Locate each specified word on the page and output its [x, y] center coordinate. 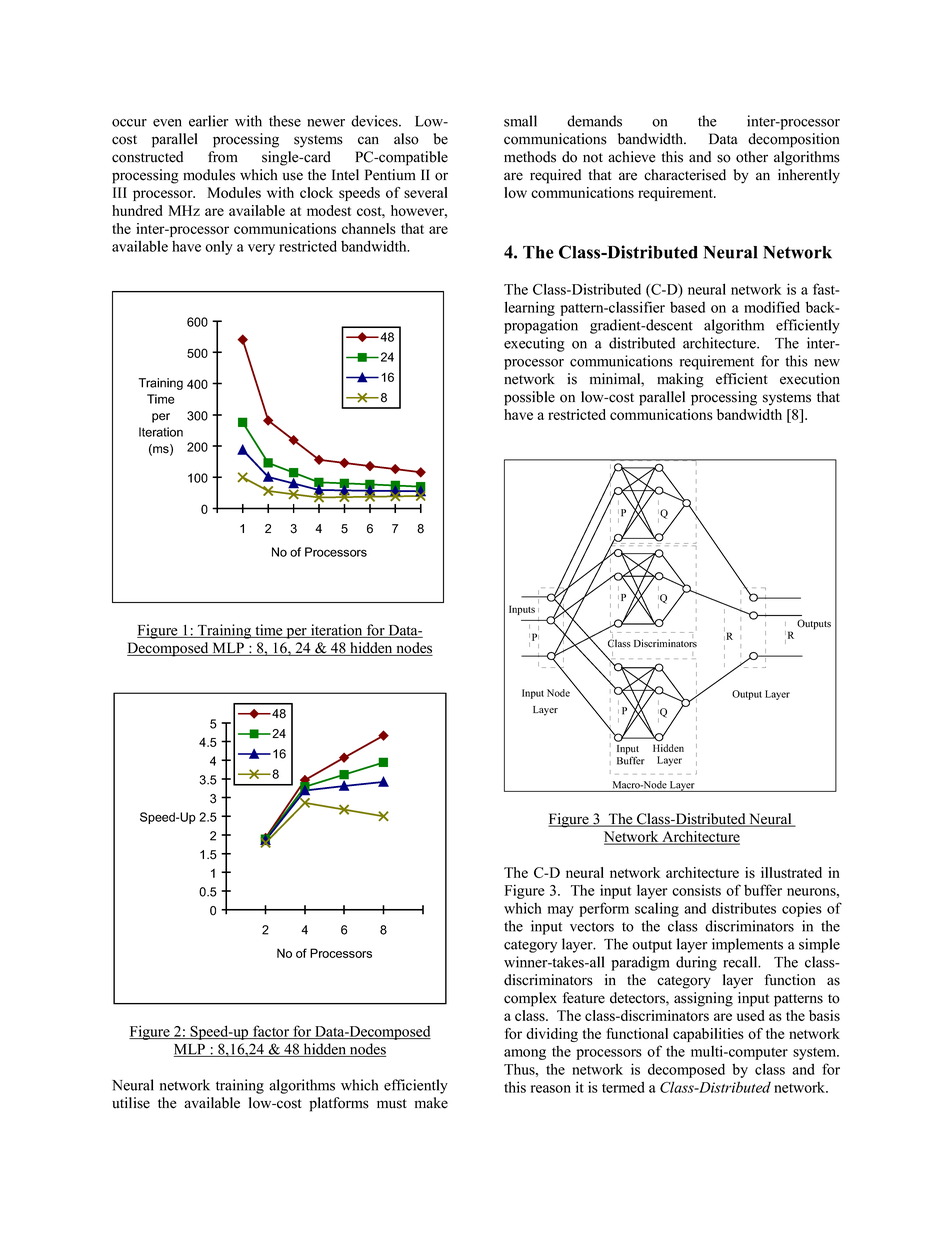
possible [529, 398]
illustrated [791, 872]
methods [530, 157]
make [431, 1103]
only [219, 247]
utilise [131, 1103]
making [680, 380]
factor [271, 1032]
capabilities [708, 1035]
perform [604, 909]
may [561, 911]
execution [810, 379]
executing [534, 344]
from [223, 157]
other [752, 157]
